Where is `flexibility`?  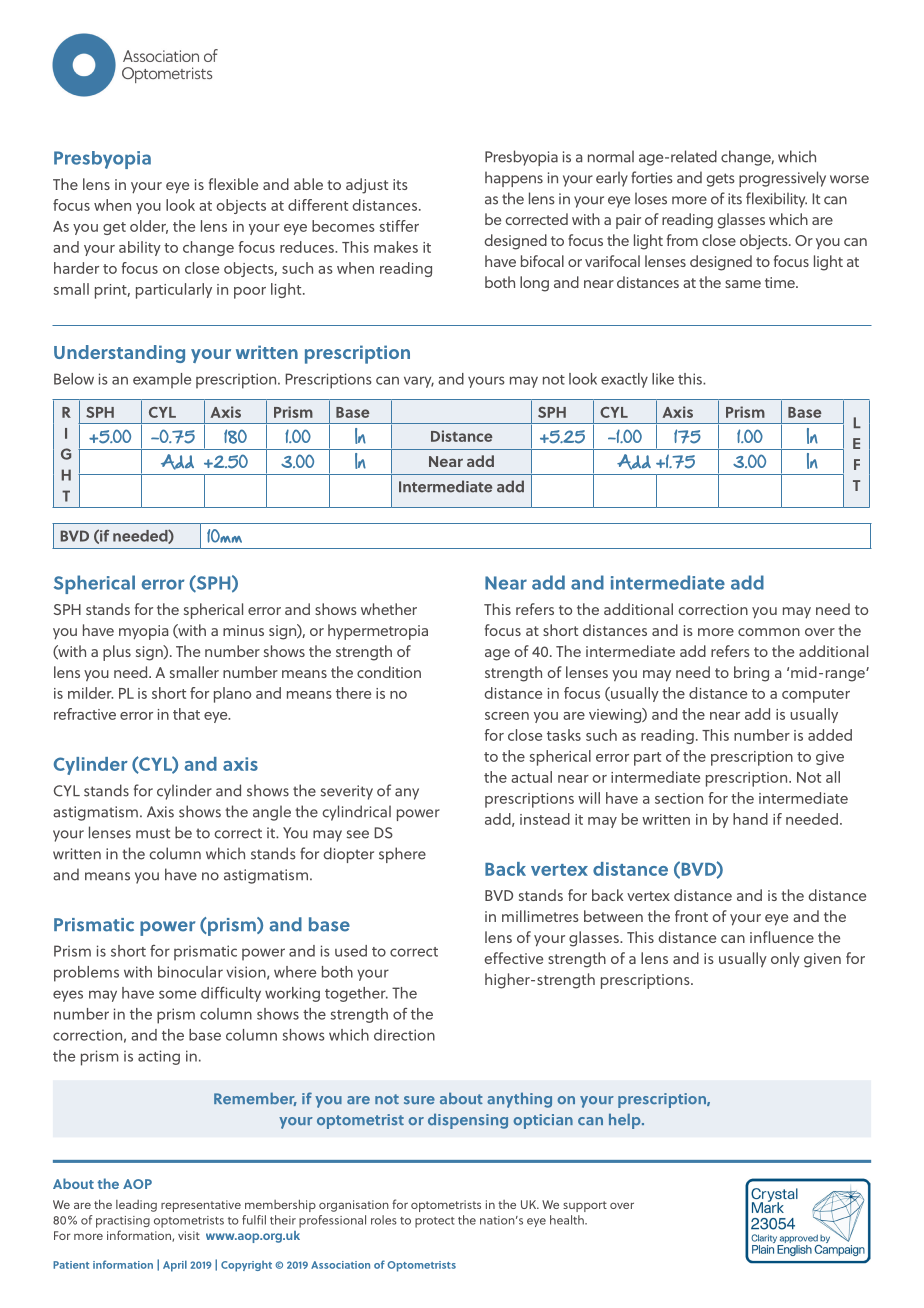
flexibility is located at coordinates (776, 200).
